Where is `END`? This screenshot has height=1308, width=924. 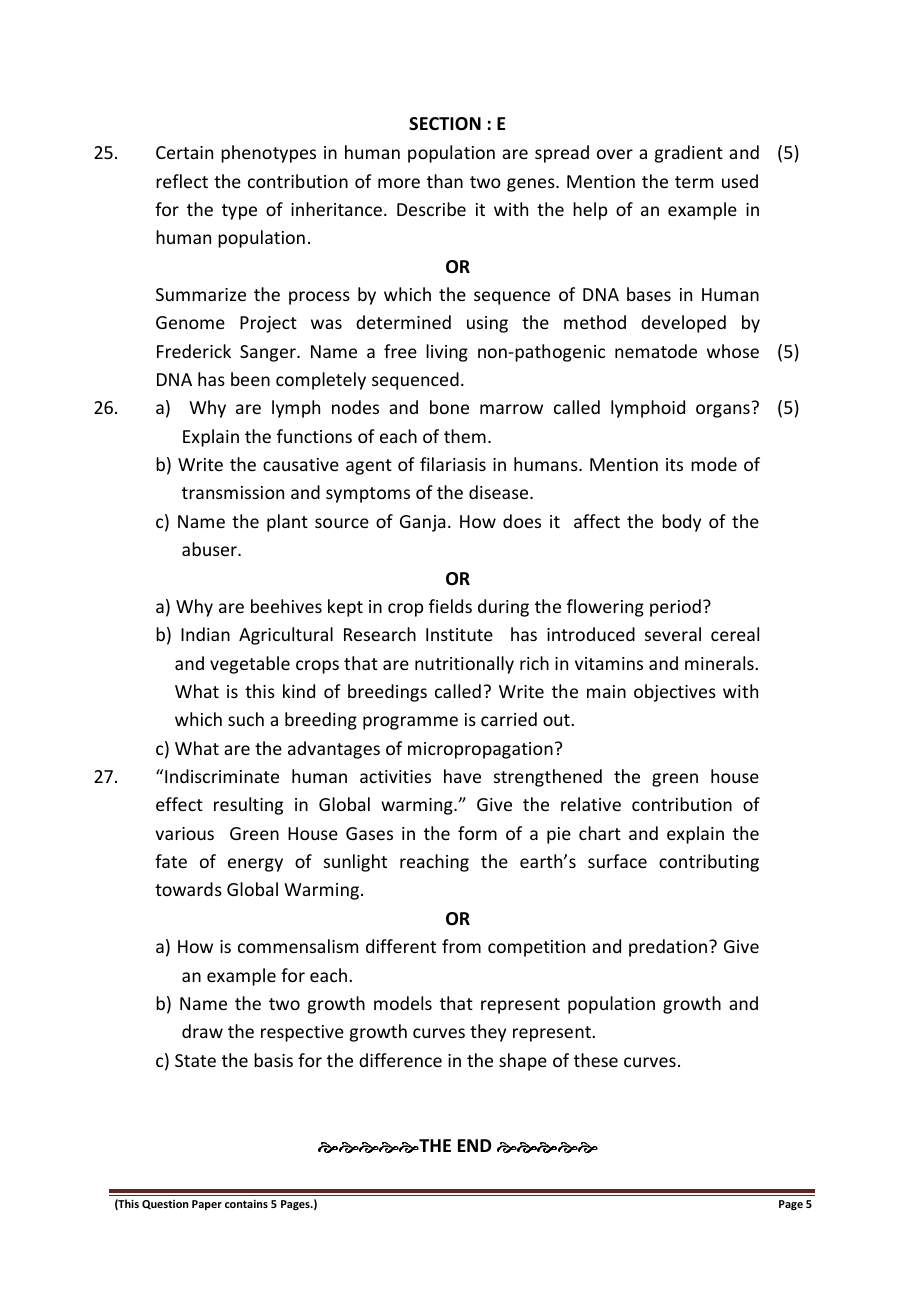 END is located at coordinates (475, 1145).
